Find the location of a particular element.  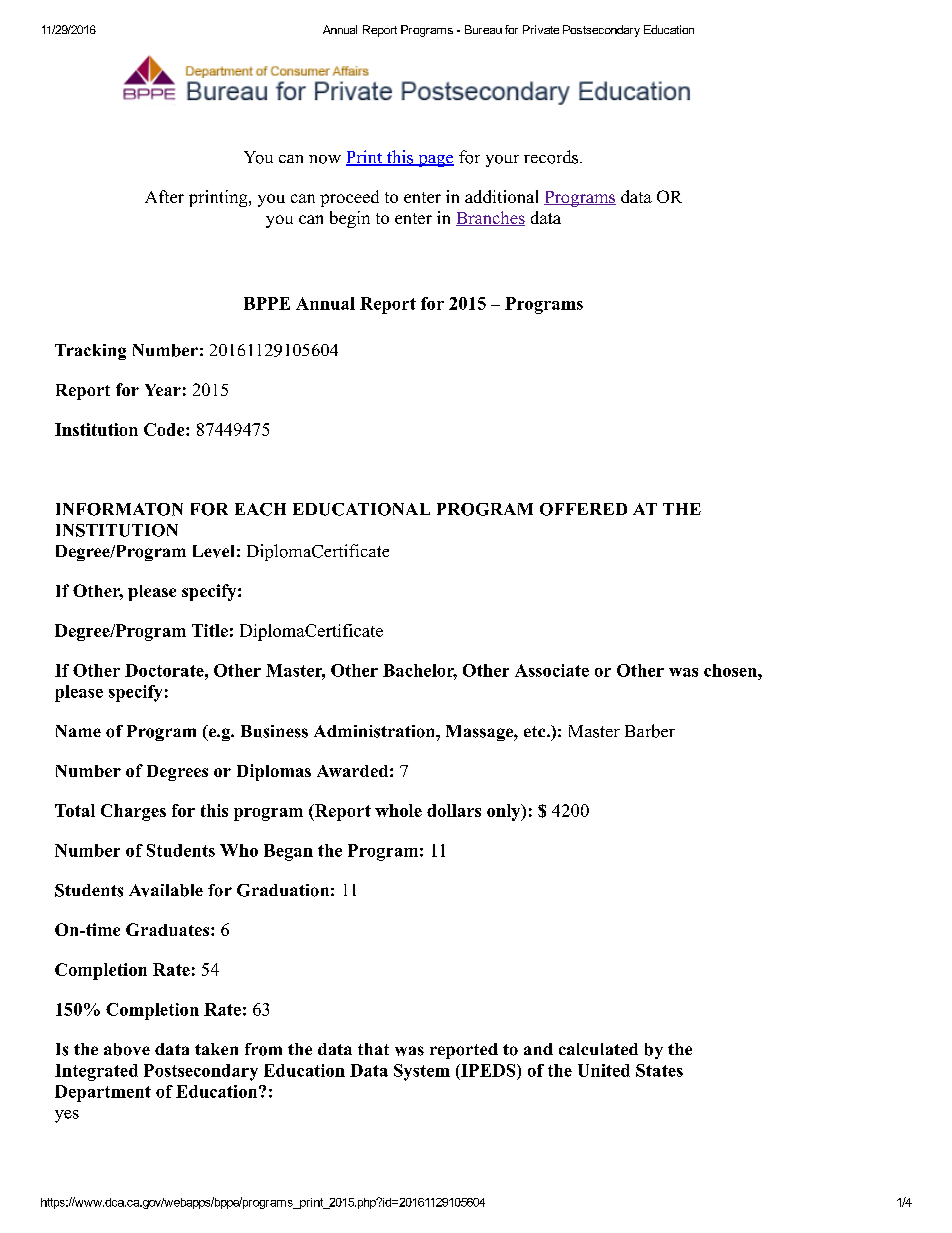

System is located at coordinates (422, 1072).
